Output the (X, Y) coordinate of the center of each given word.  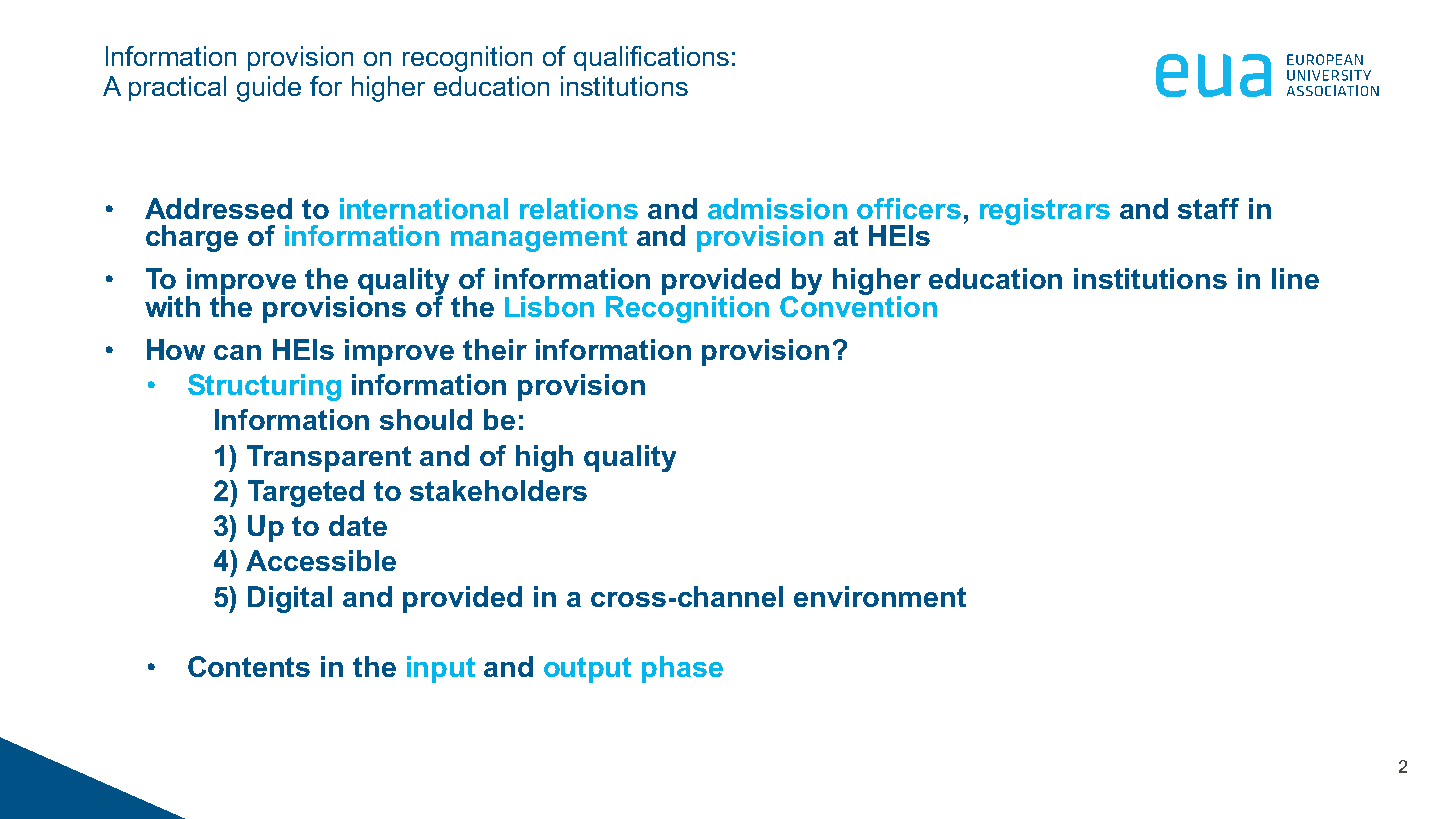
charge (192, 238)
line (1295, 278)
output (587, 670)
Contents (249, 666)
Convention (858, 305)
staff (1208, 208)
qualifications (651, 58)
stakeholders (498, 490)
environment (880, 596)
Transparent (329, 458)
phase (682, 669)
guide (269, 89)
